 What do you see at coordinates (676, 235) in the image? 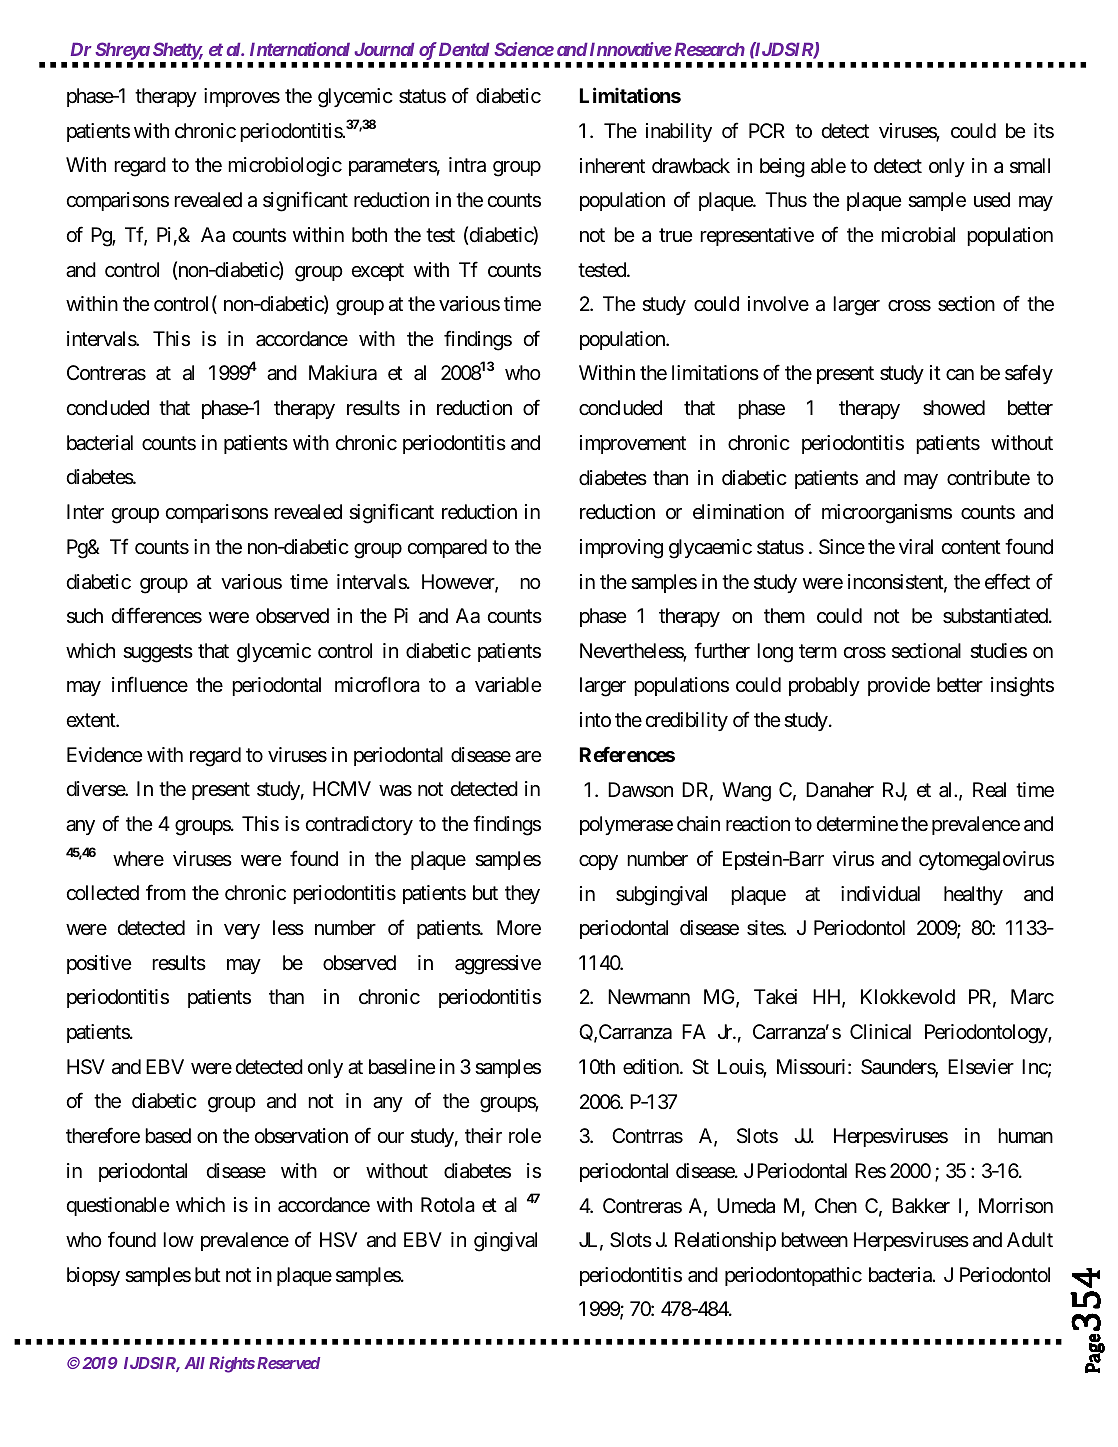
I see `true` at bounding box center [676, 235].
